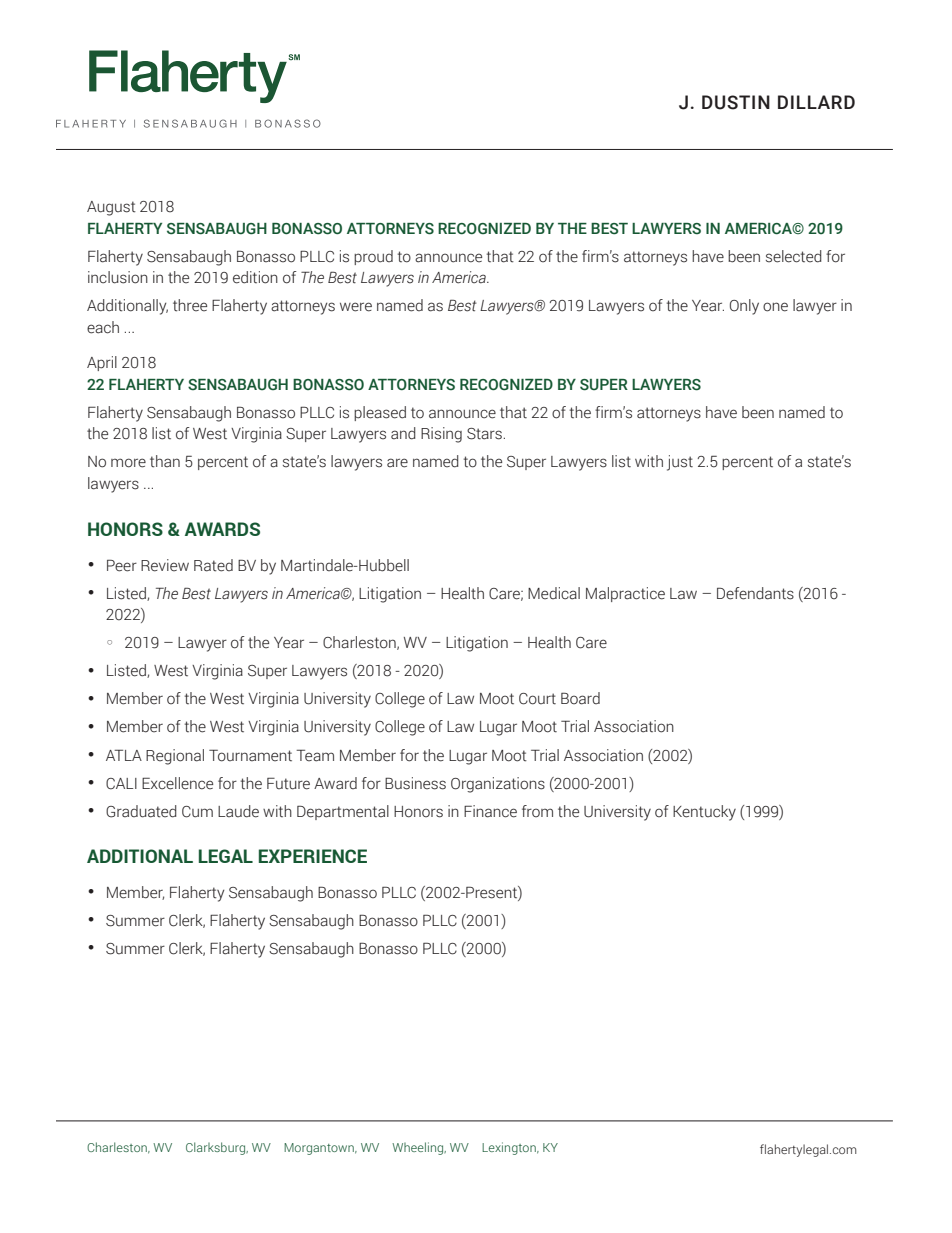  Describe the element at coordinates (704, 813) in the document. I see `Kentucky` at that location.
